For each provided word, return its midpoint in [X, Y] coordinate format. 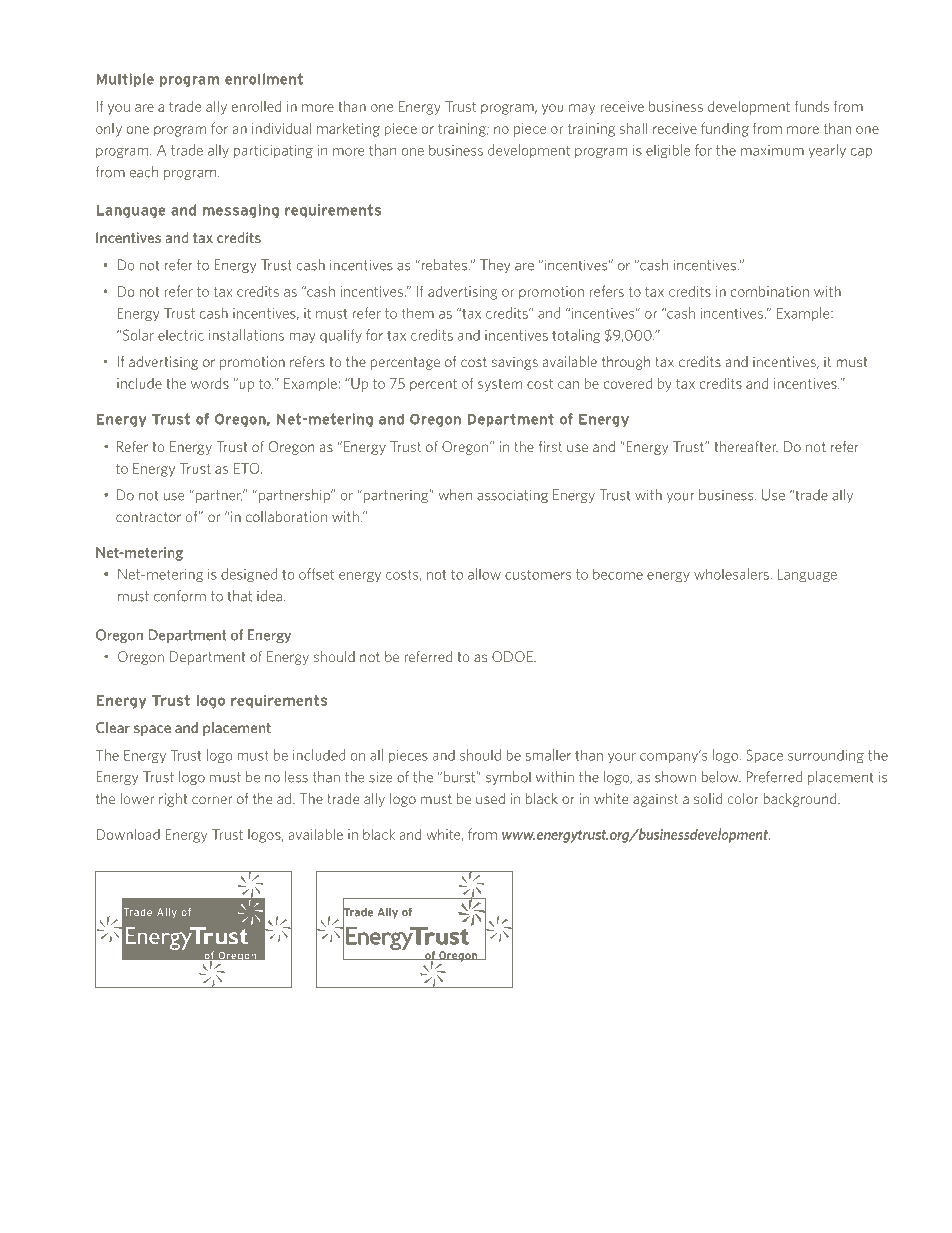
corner [212, 800]
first [550, 446]
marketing [348, 130]
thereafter [746, 446]
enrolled [256, 106]
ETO [248, 468]
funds [812, 106]
